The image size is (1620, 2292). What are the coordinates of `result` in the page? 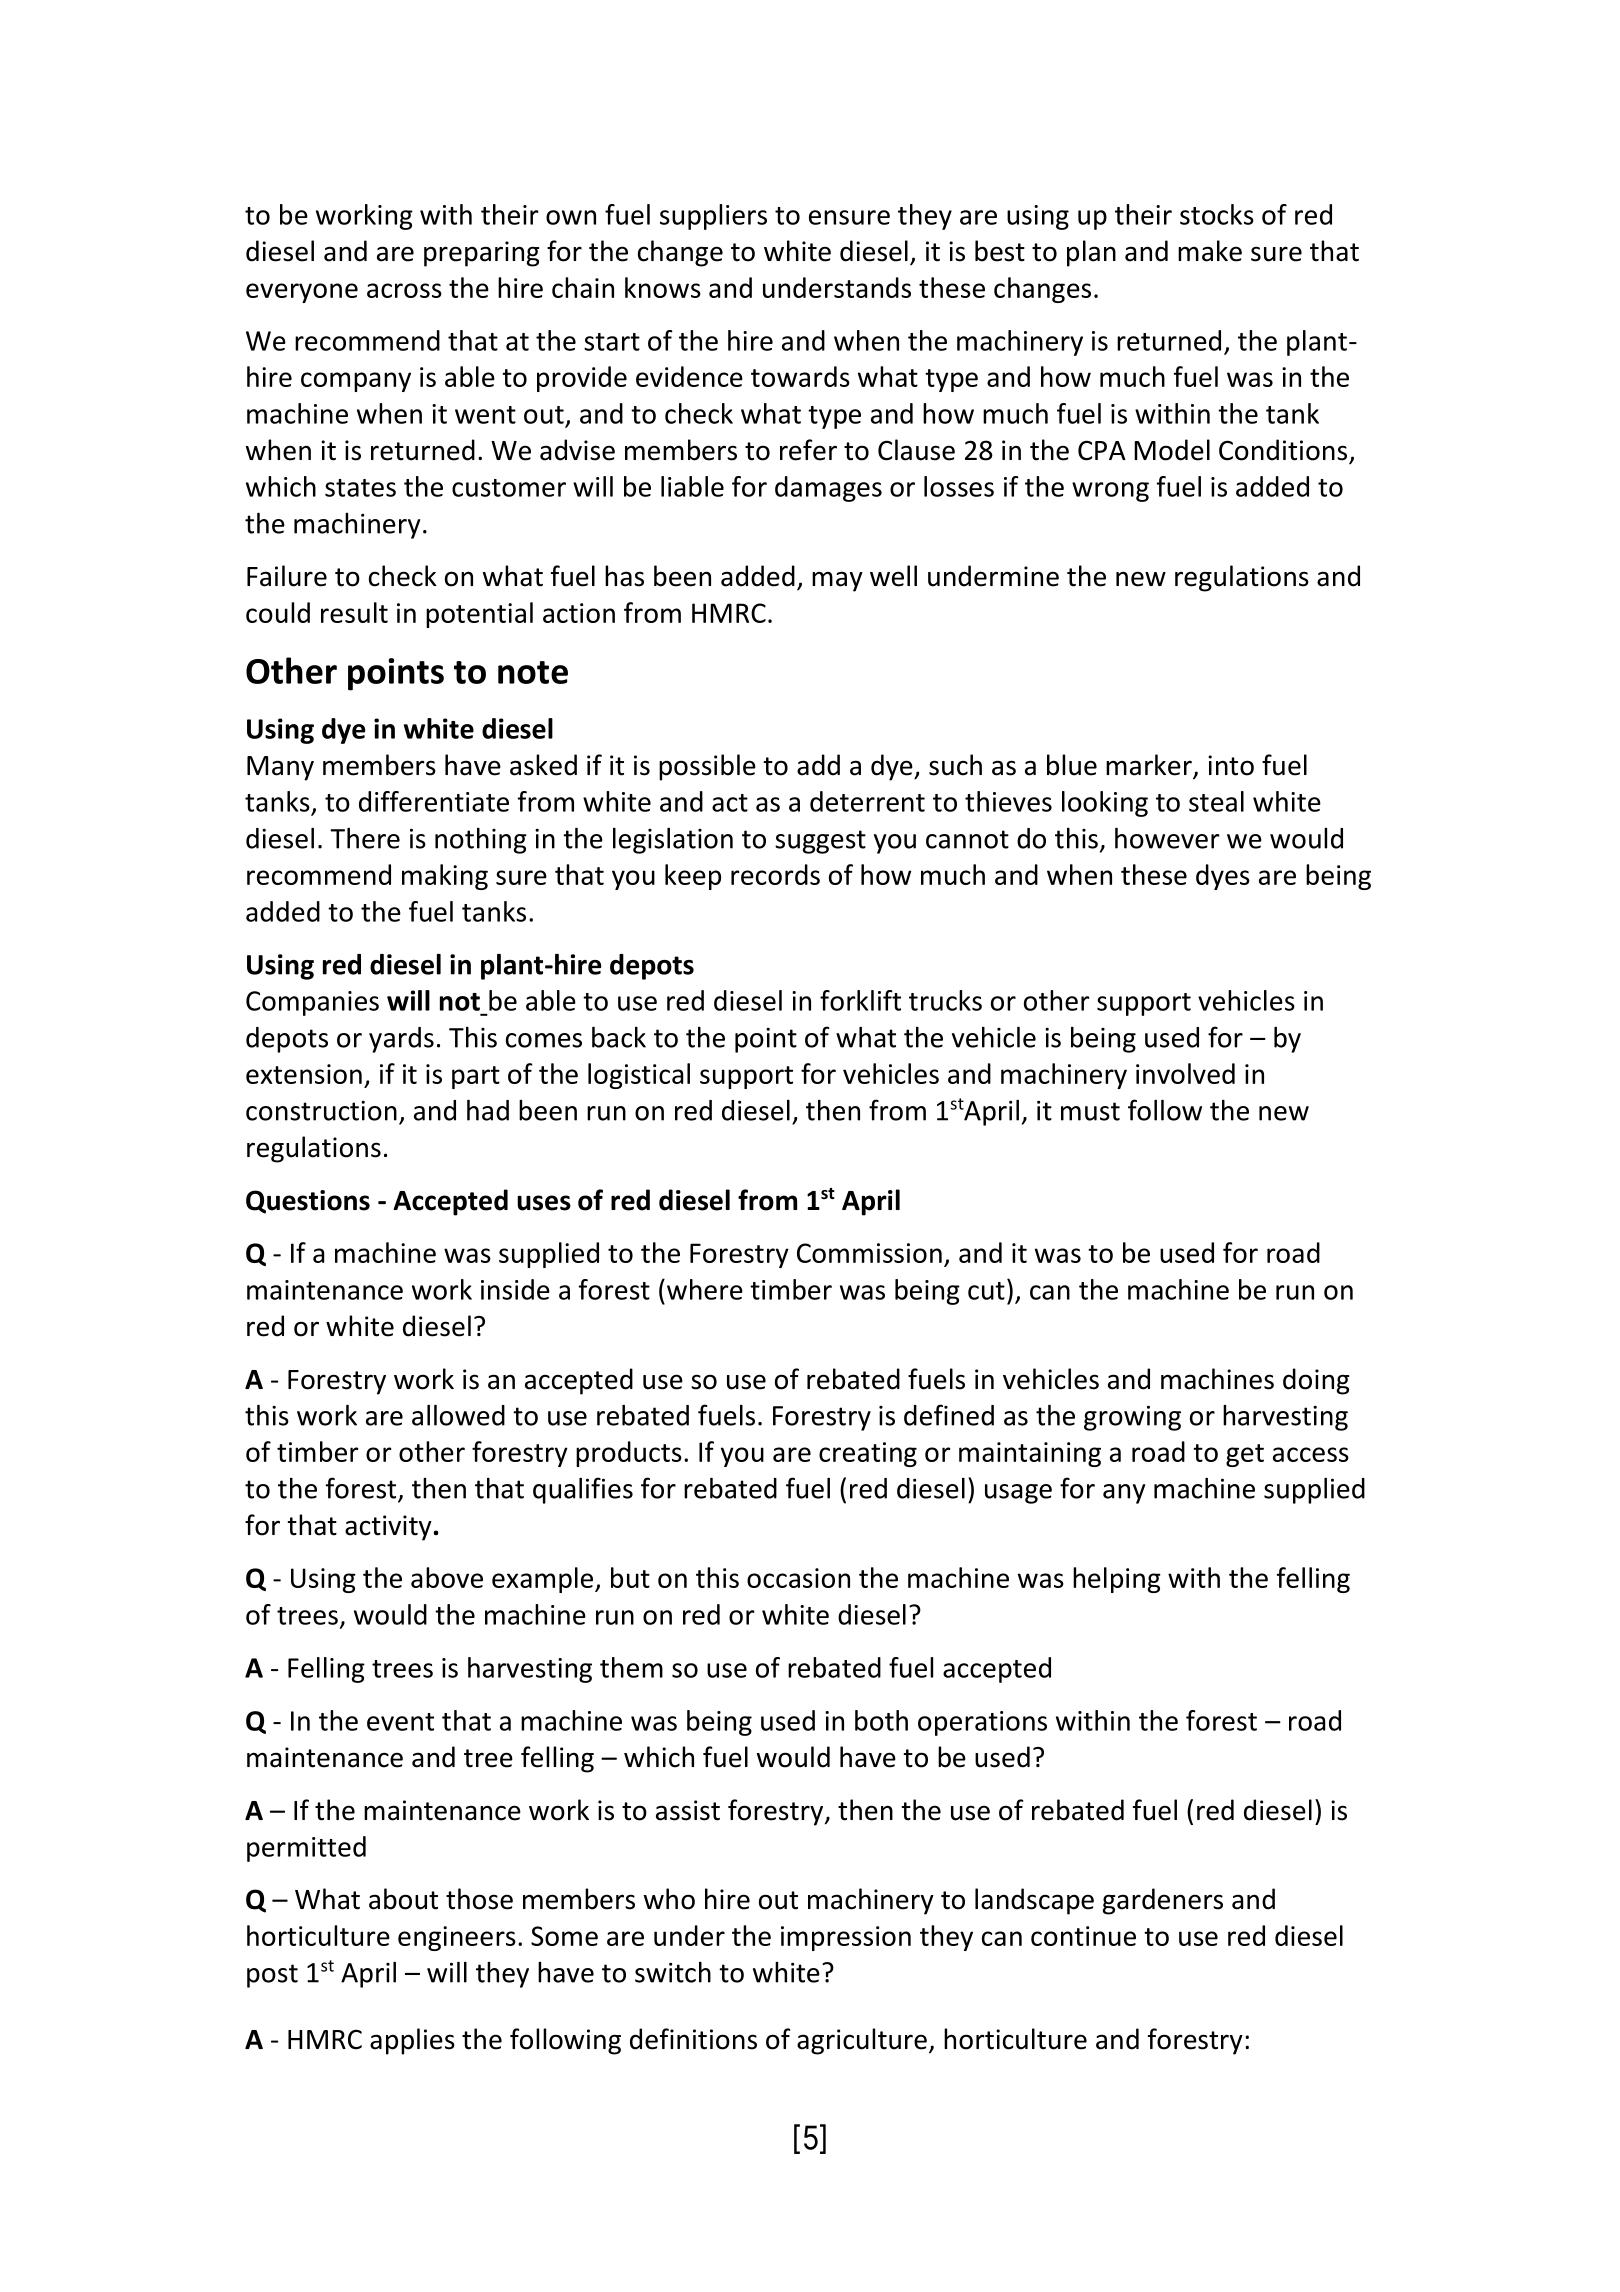 It's located at (354, 612).
